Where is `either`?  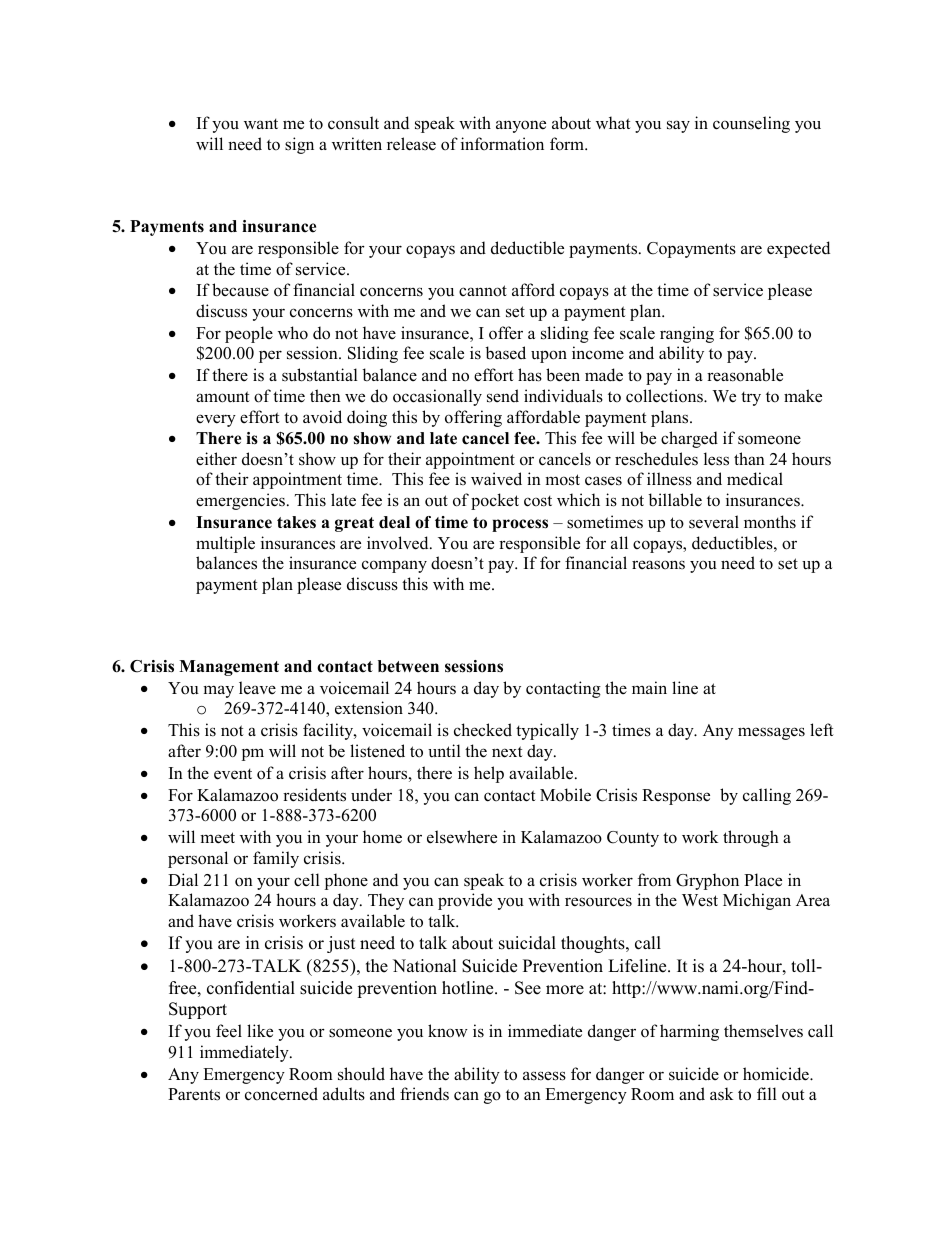 either is located at coordinates (216, 459).
